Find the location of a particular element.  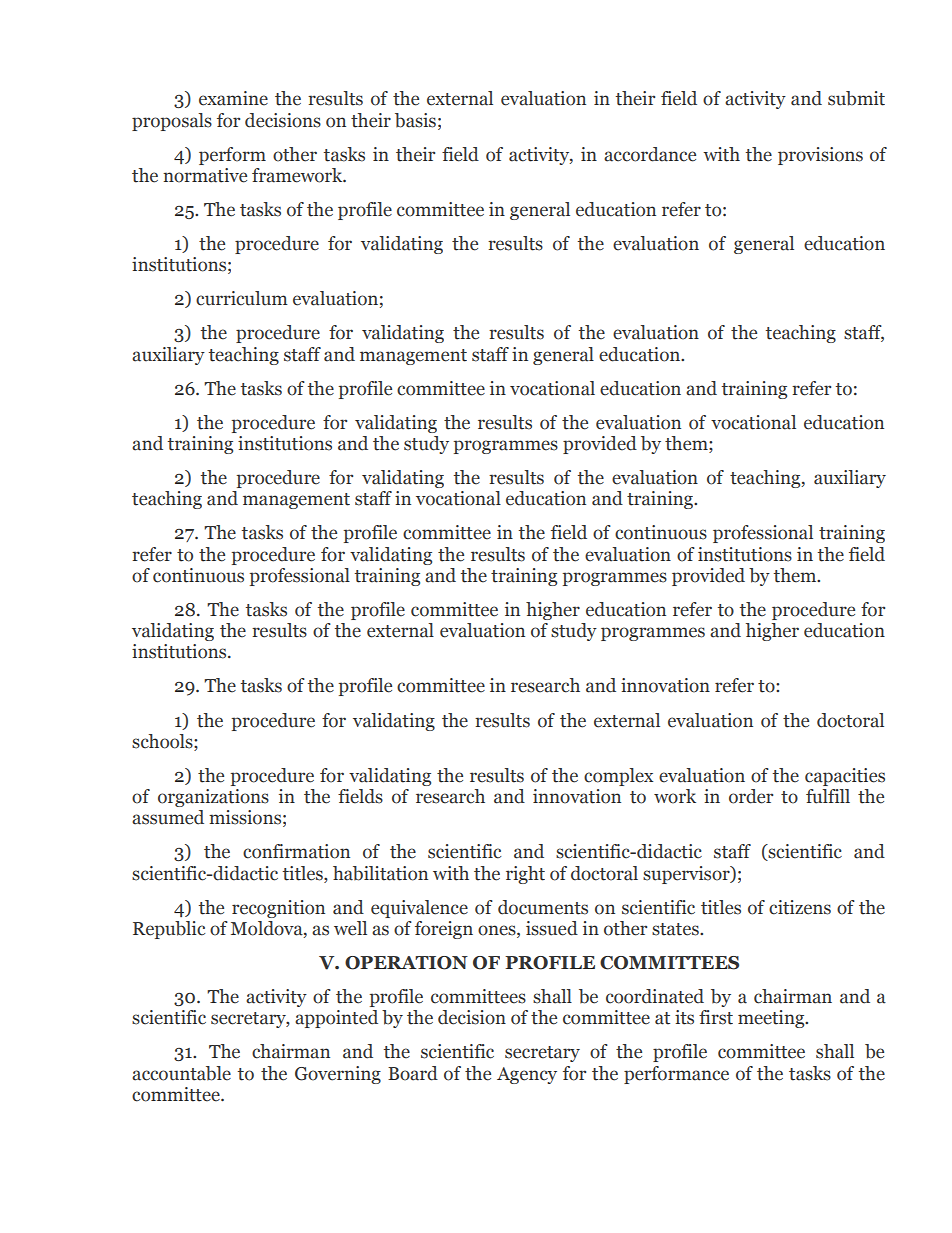

accountable is located at coordinates (181, 1073).
